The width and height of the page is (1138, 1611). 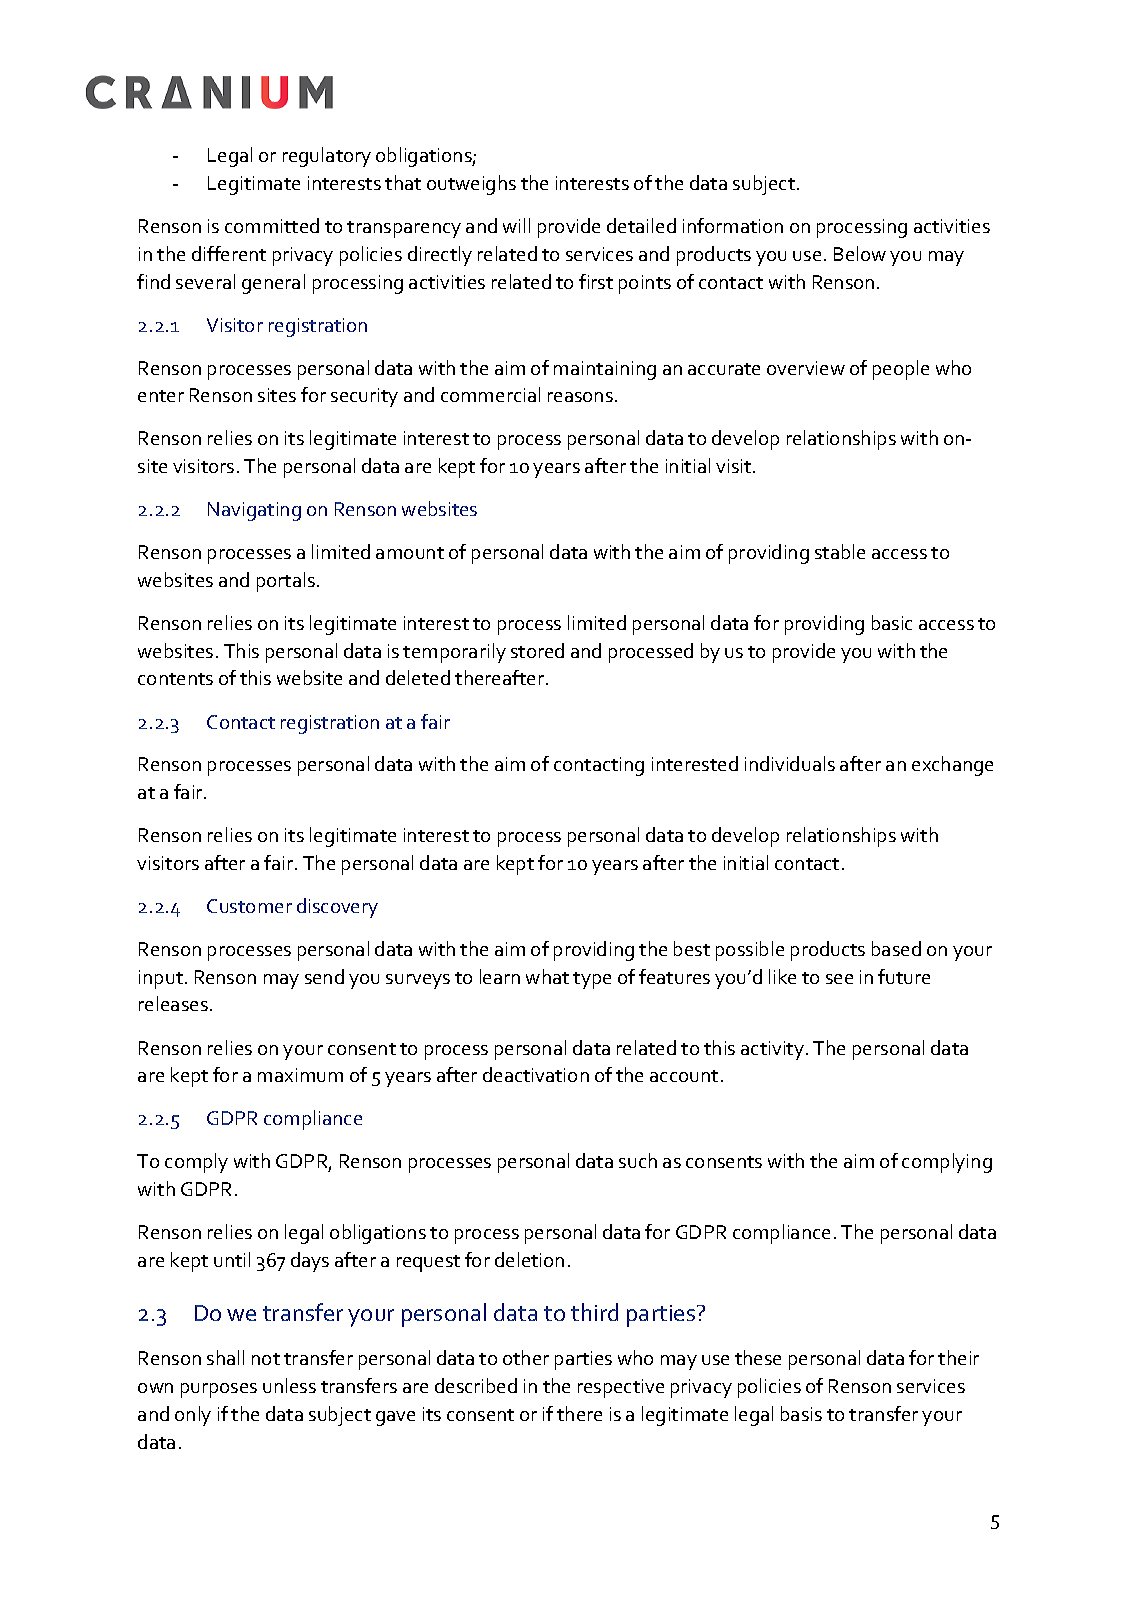 What do you see at coordinates (790, 763) in the page?
I see `individuals` at bounding box center [790, 763].
